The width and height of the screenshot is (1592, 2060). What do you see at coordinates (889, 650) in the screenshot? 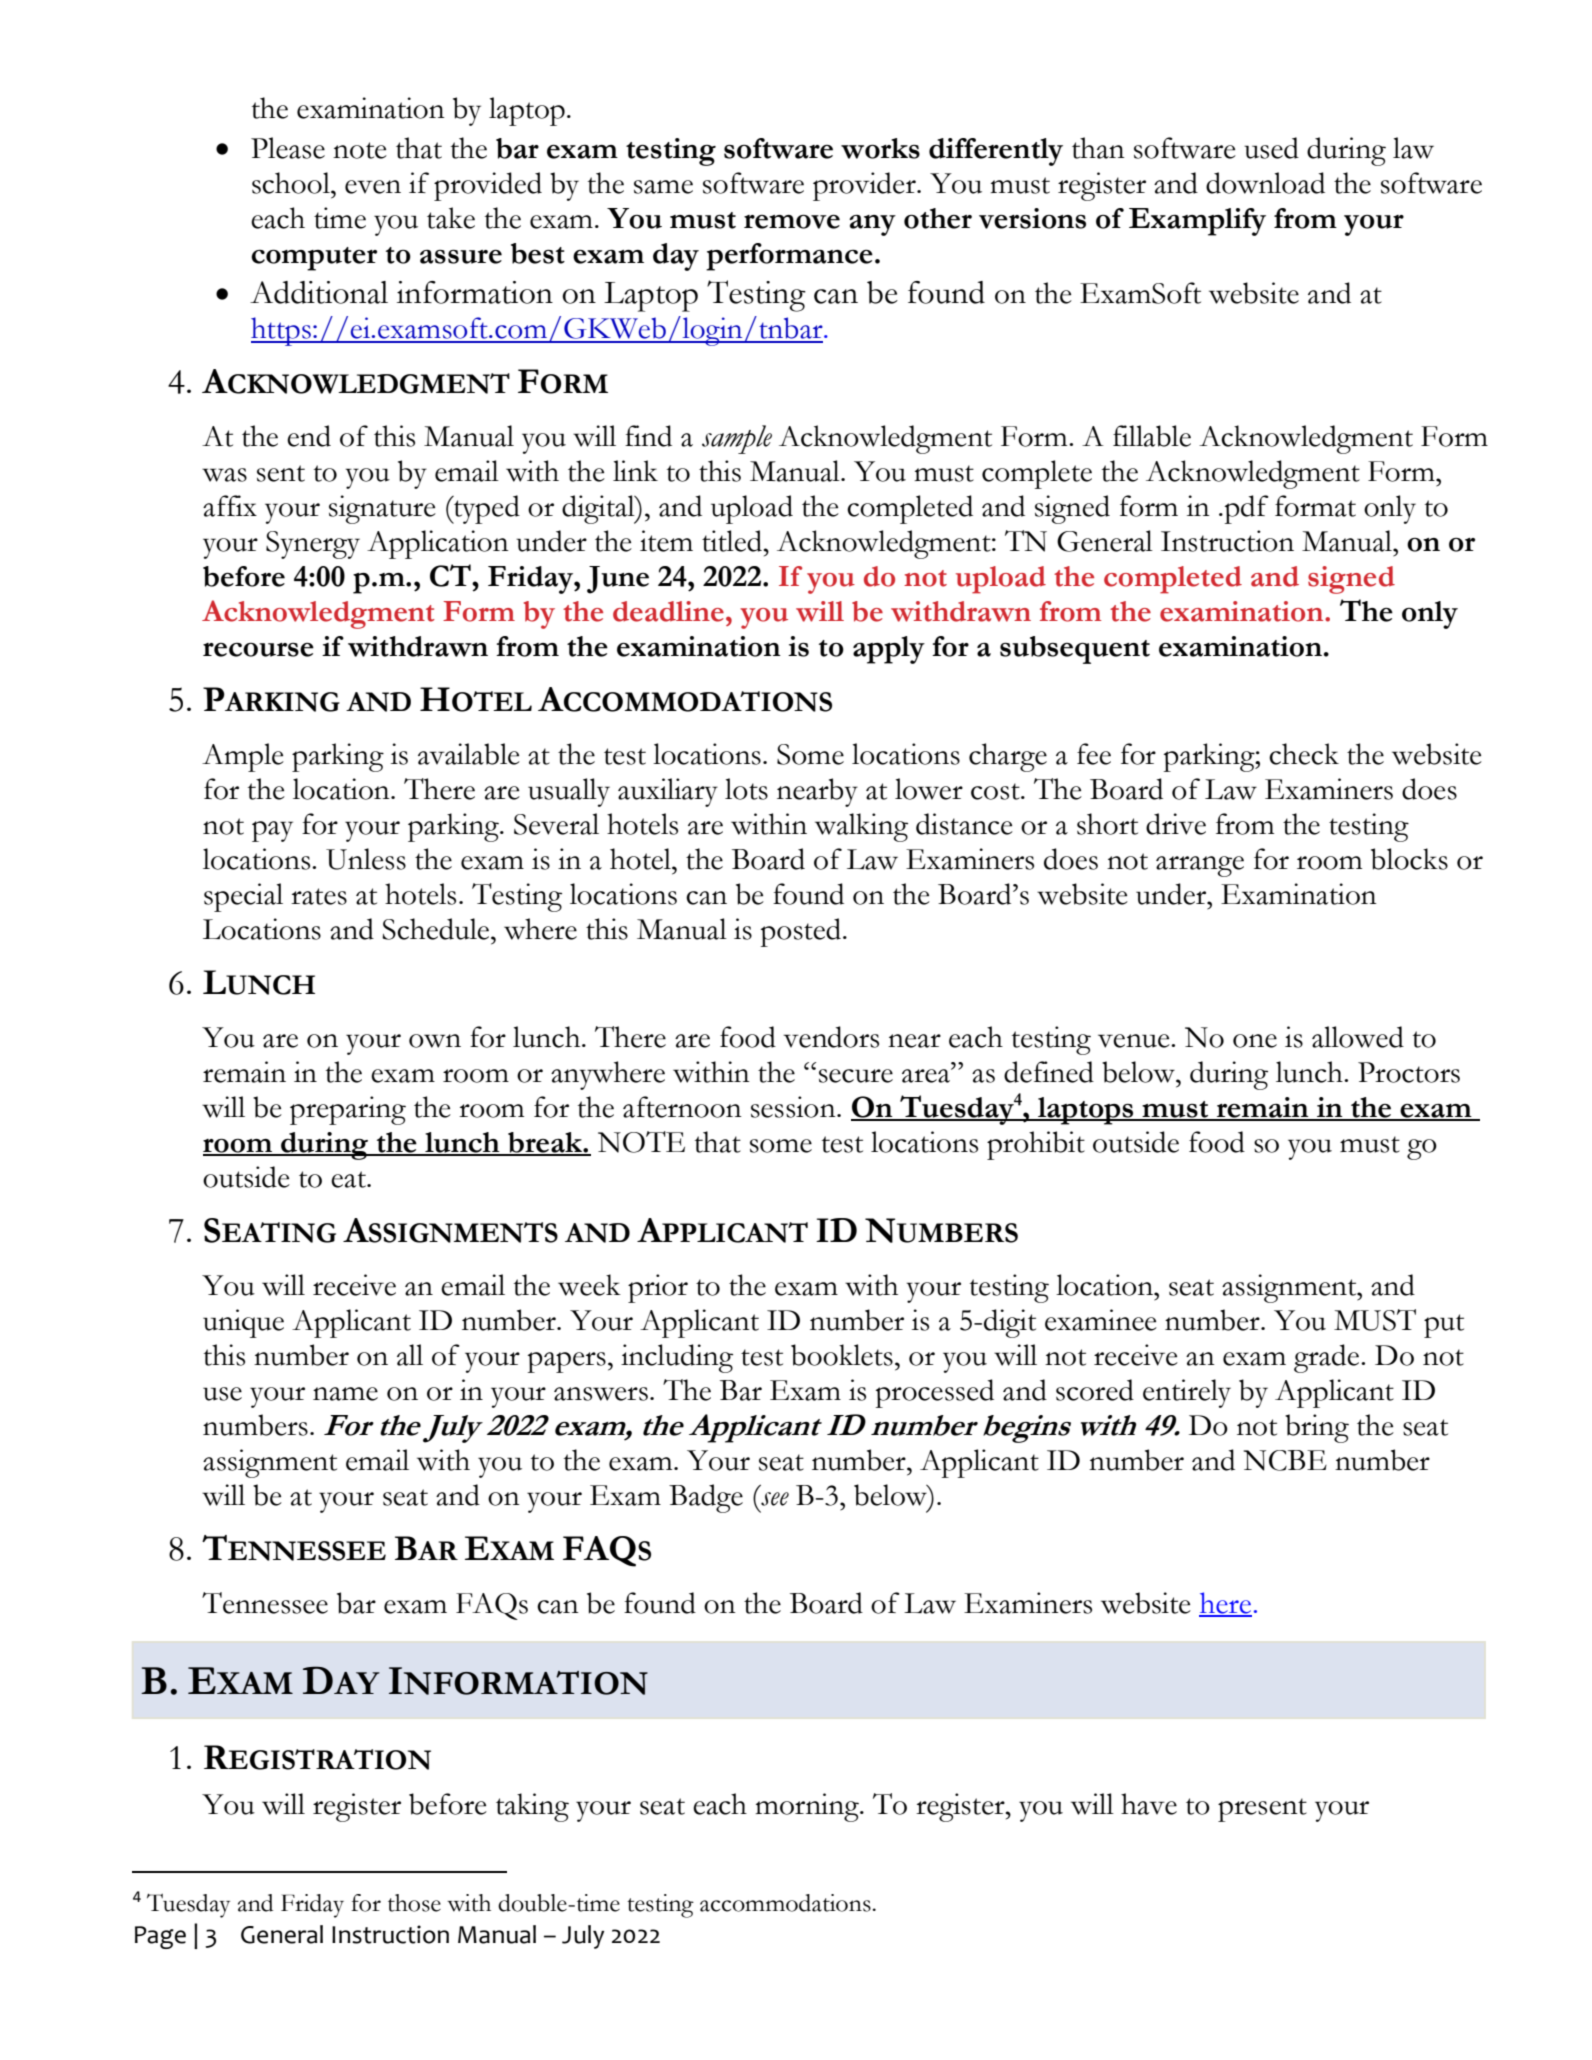
I see `apply` at bounding box center [889, 650].
